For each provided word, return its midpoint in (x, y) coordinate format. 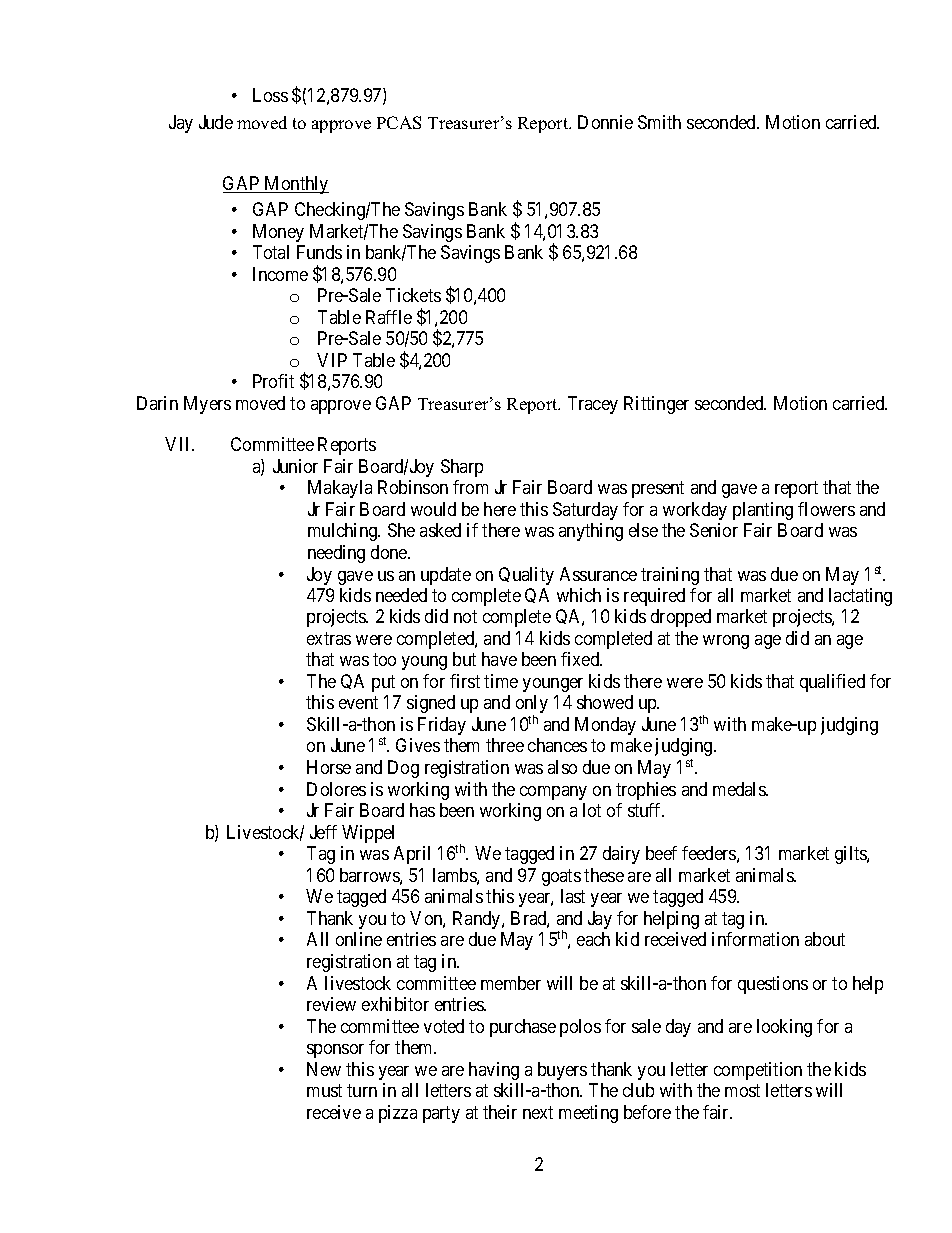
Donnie (605, 122)
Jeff (323, 832)
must (324, 1090)
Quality (526, 576)
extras (329, 638)
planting (763, 511)
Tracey (593, 405)
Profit (273, 381)
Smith (659, 122)
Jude (216, 122)
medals (740, 789)
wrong (726, 642)
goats (561, 877)
